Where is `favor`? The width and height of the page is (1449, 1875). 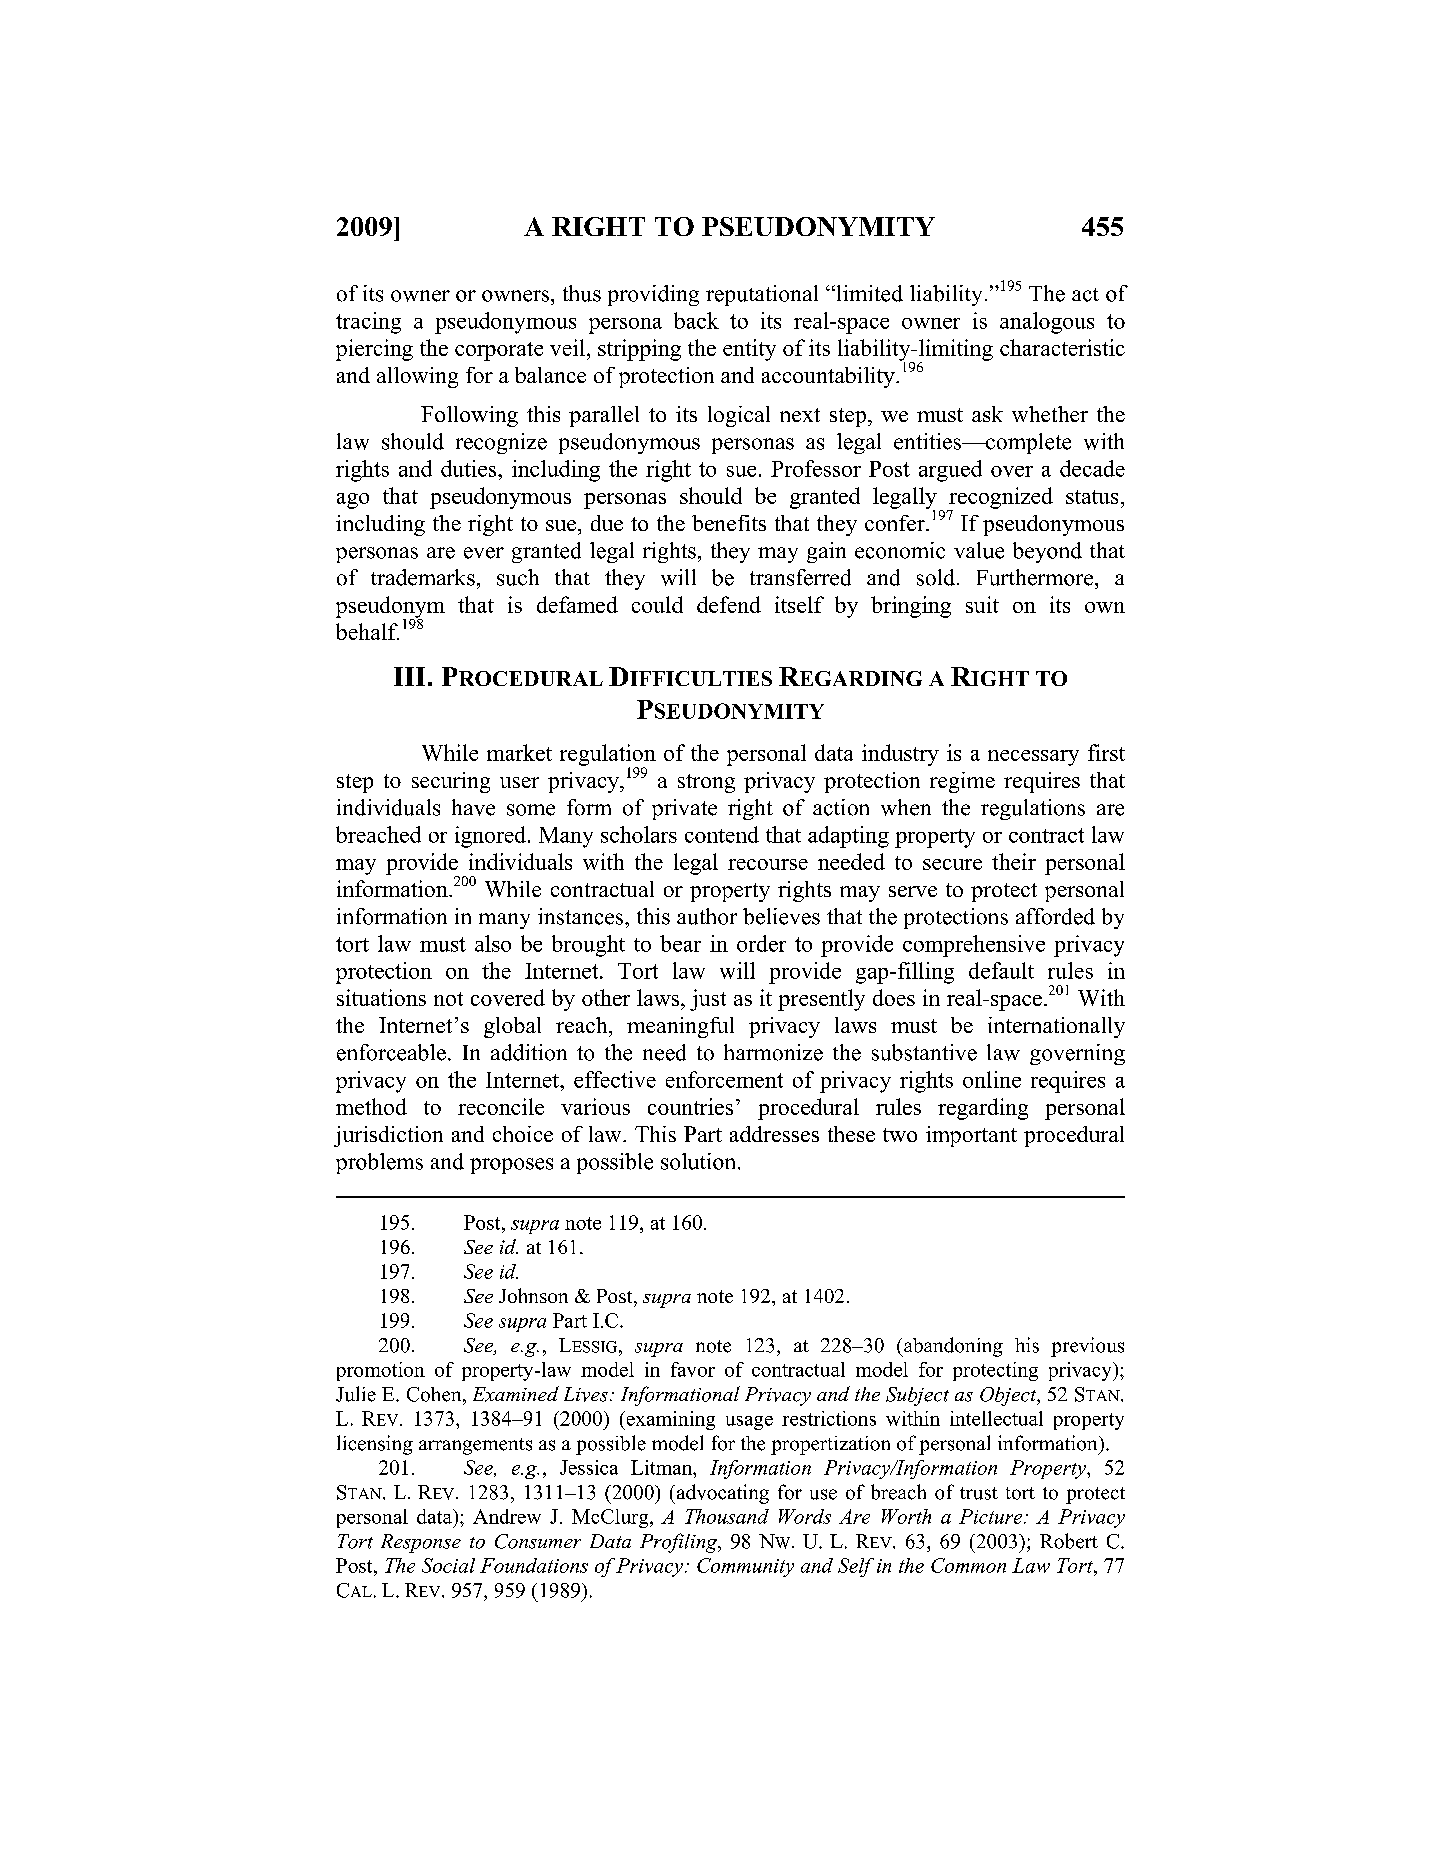 favor is located at coordinates (693, 1369).
